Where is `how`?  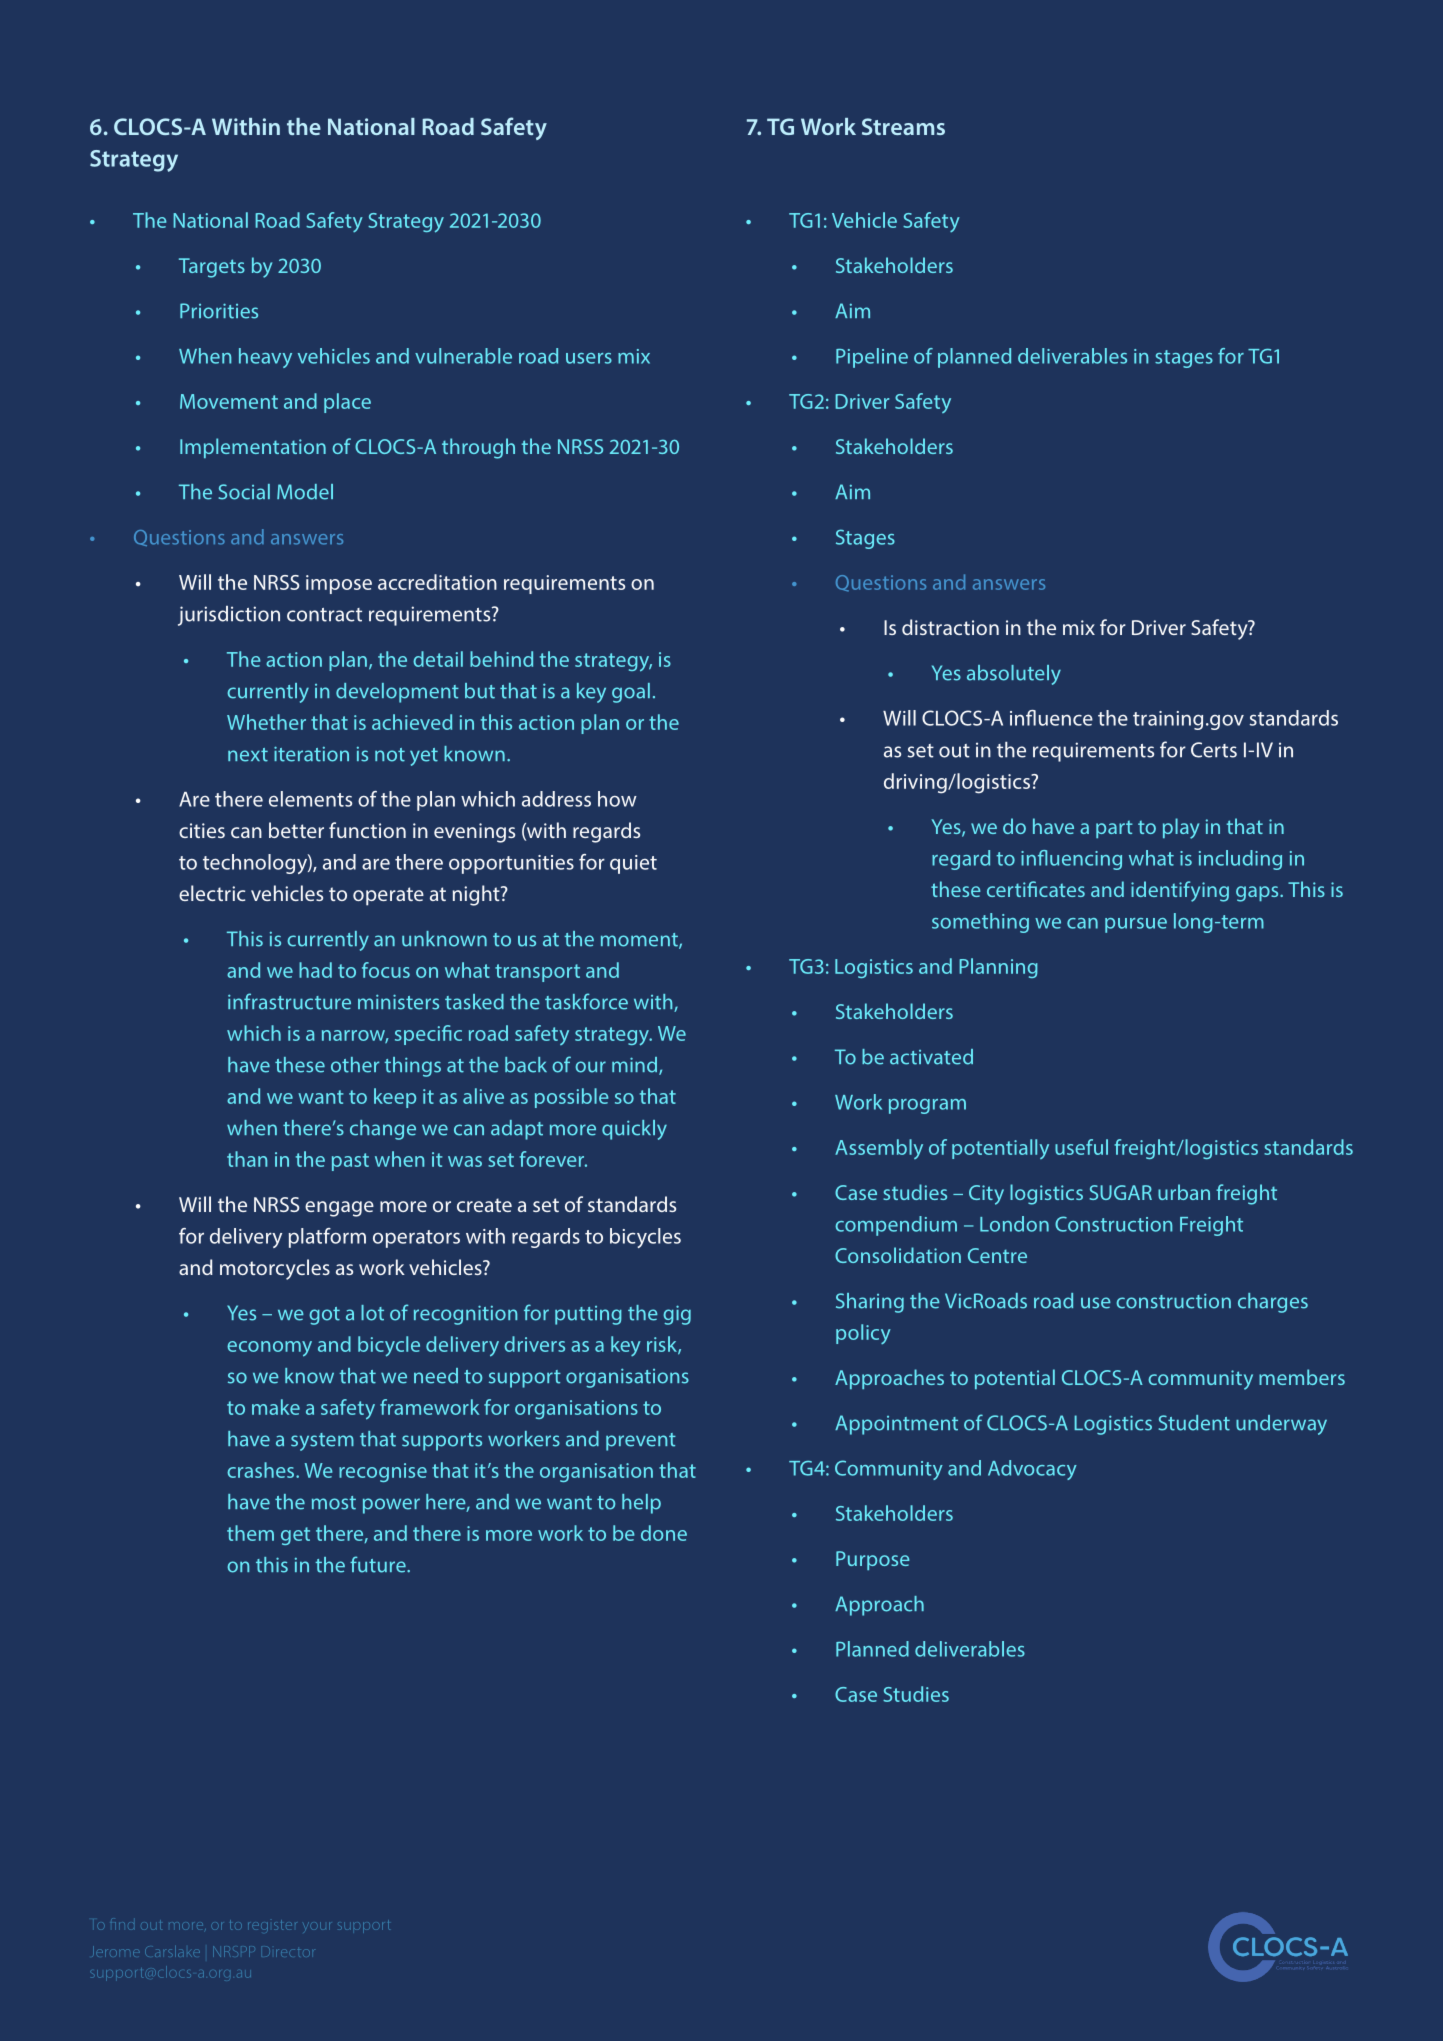 how is located at coordinates (617, 799).
